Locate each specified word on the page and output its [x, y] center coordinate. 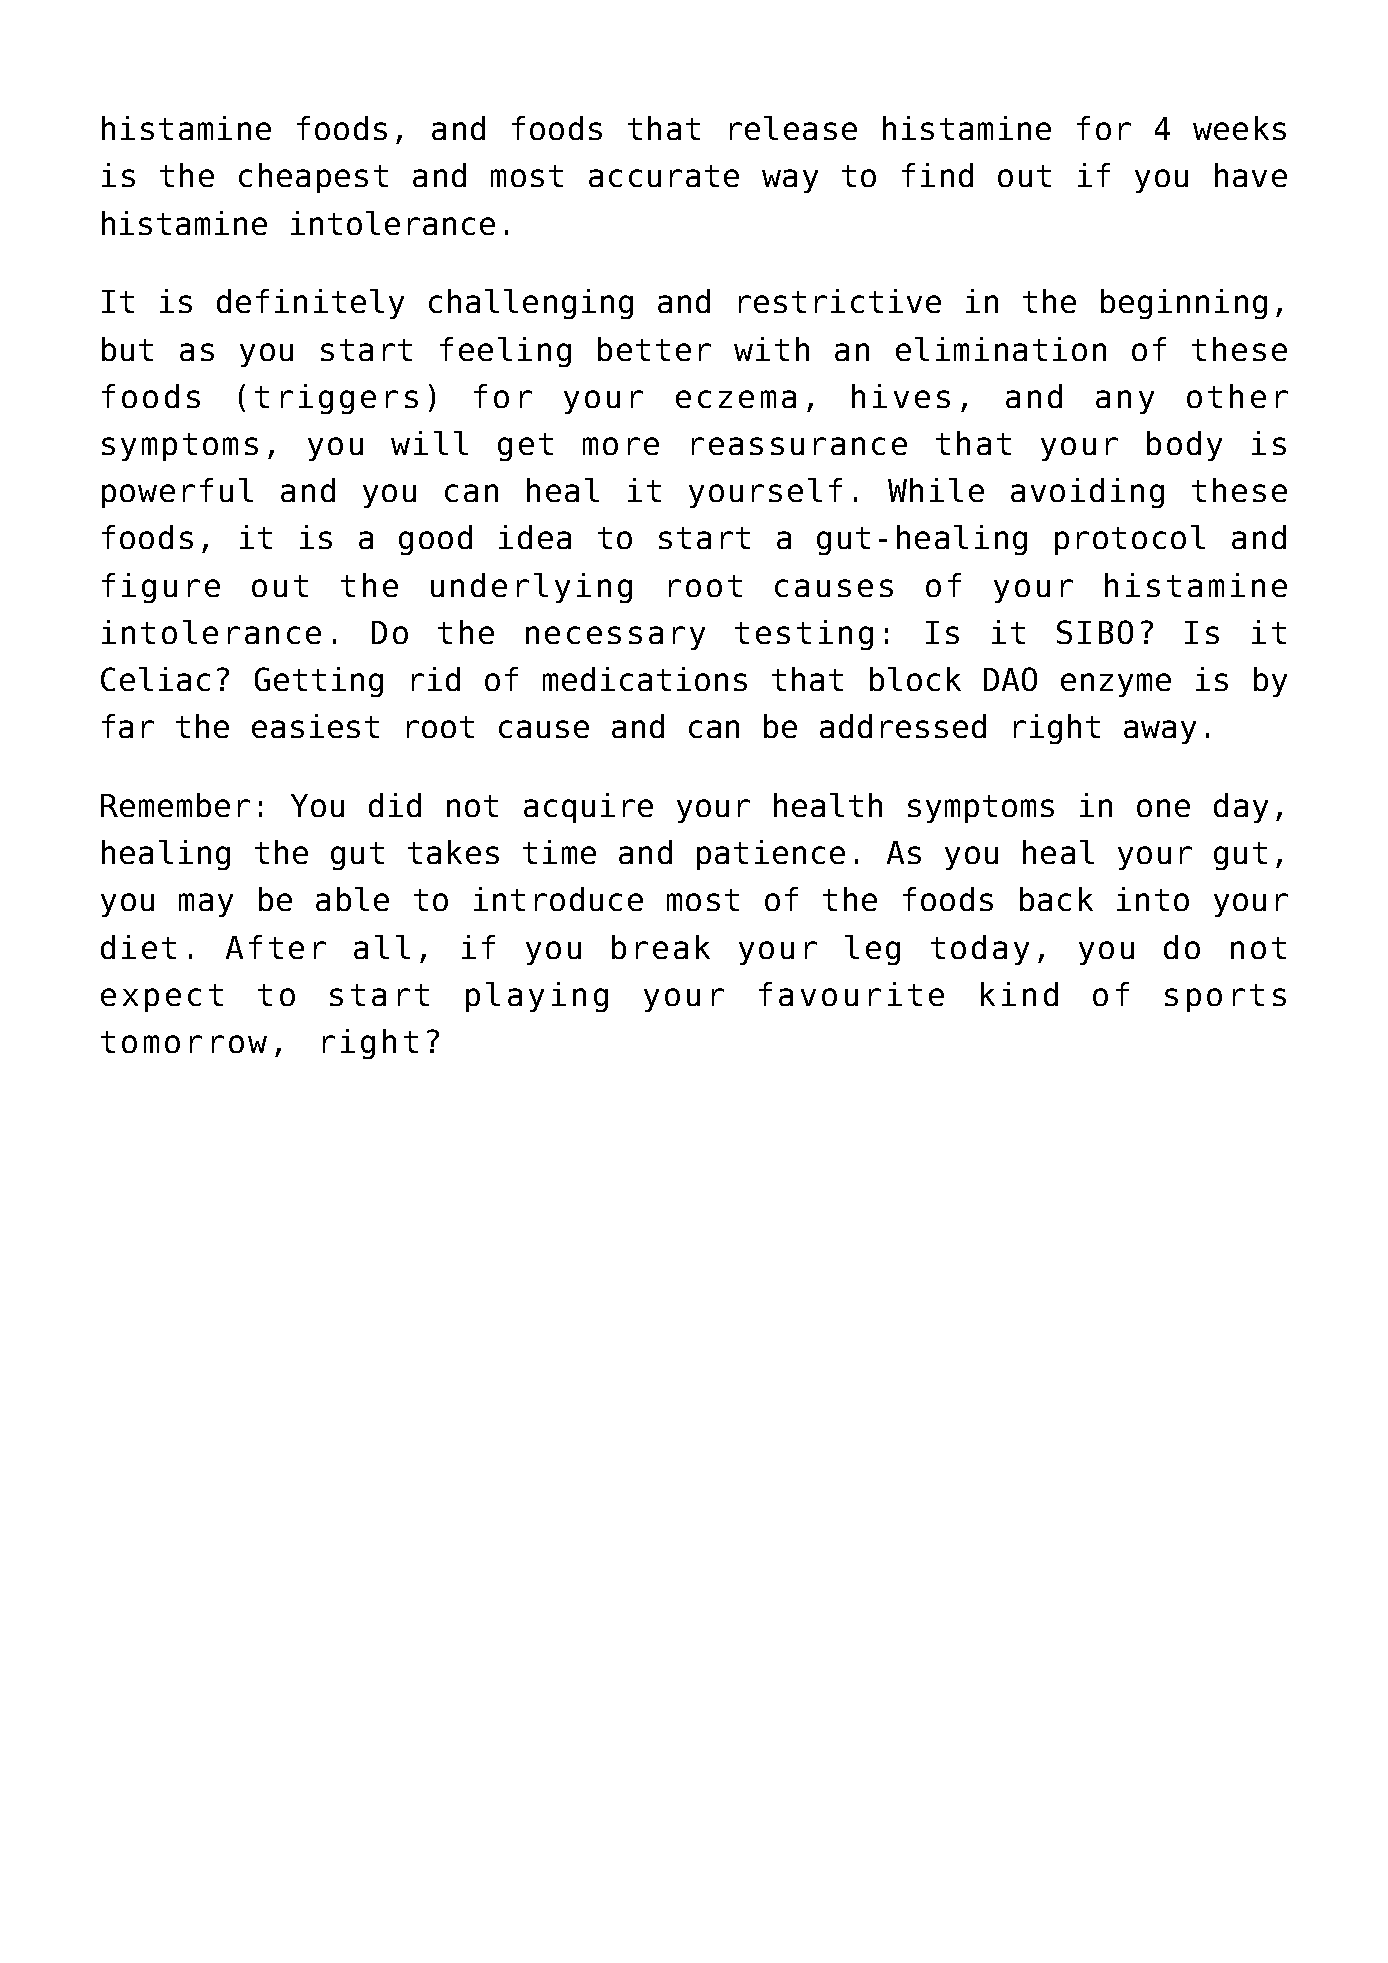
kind [1019, 994]
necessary [615, 638]
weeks [1239, 128]
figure [161, 588]
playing [537, 997]
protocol [1130, 540]
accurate [664, 176]
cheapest [313, 178]
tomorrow [184, 1042]
